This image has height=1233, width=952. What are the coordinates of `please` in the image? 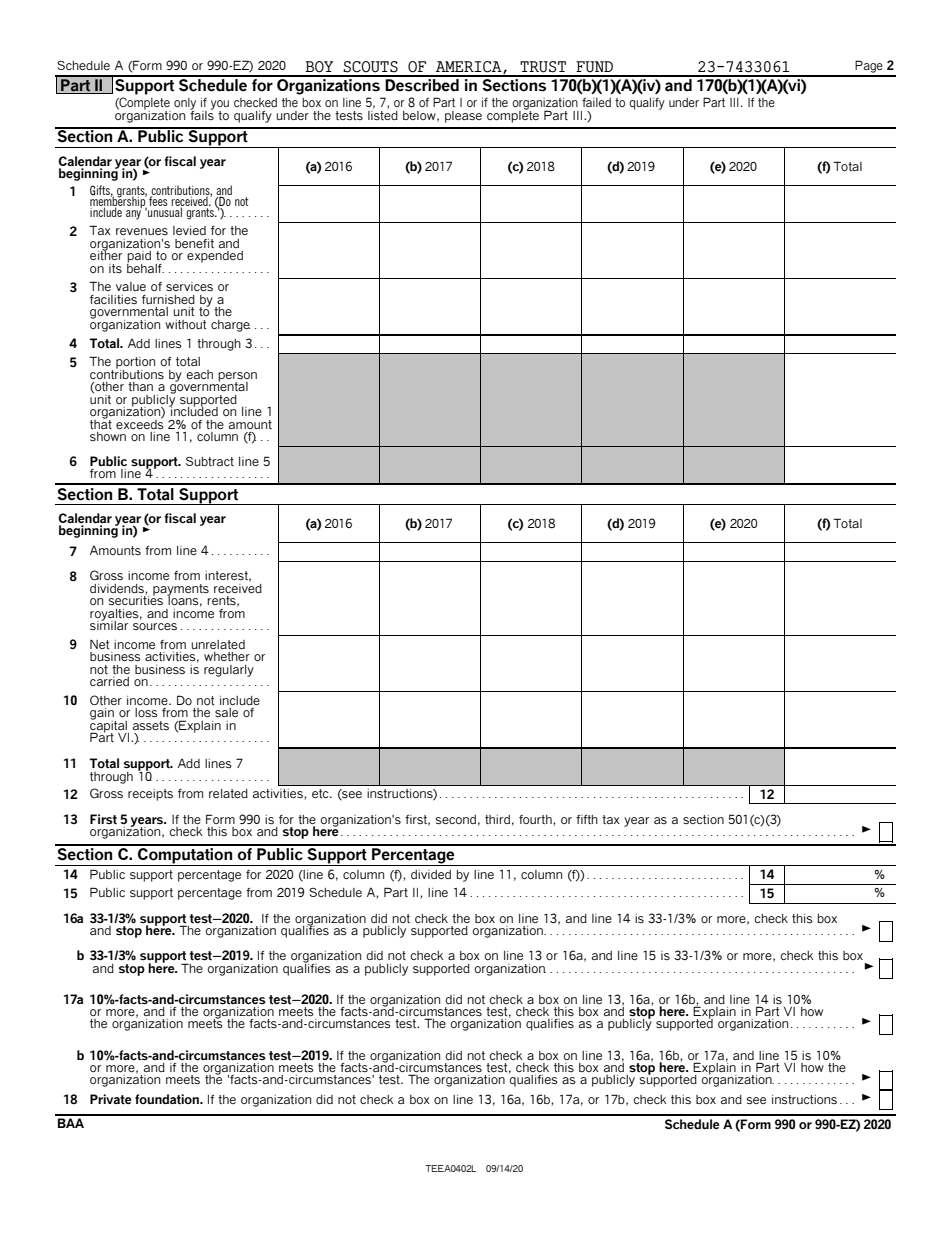 It's located at (463, 117).
